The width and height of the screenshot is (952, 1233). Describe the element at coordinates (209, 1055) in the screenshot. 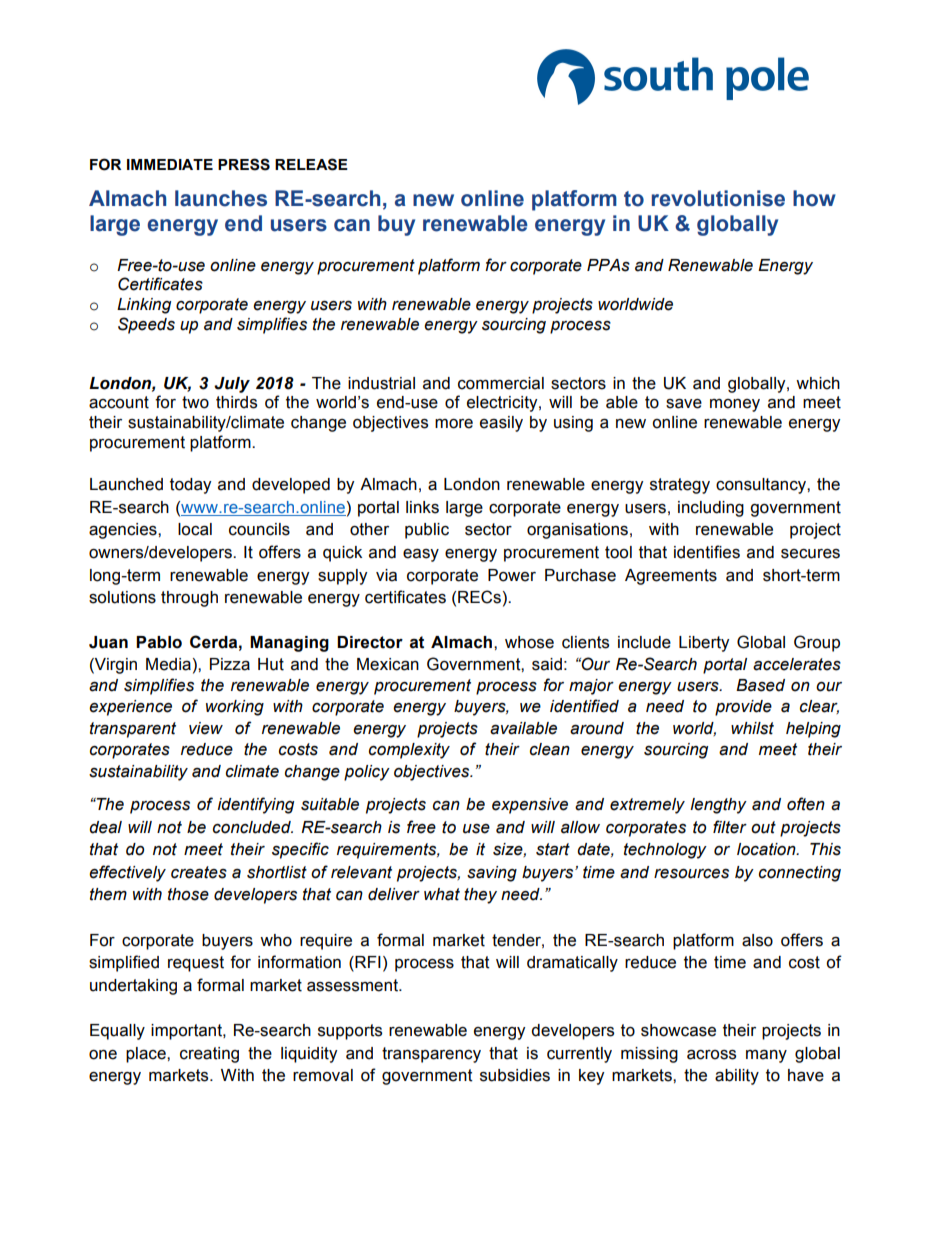

I see `creating` at that location.
